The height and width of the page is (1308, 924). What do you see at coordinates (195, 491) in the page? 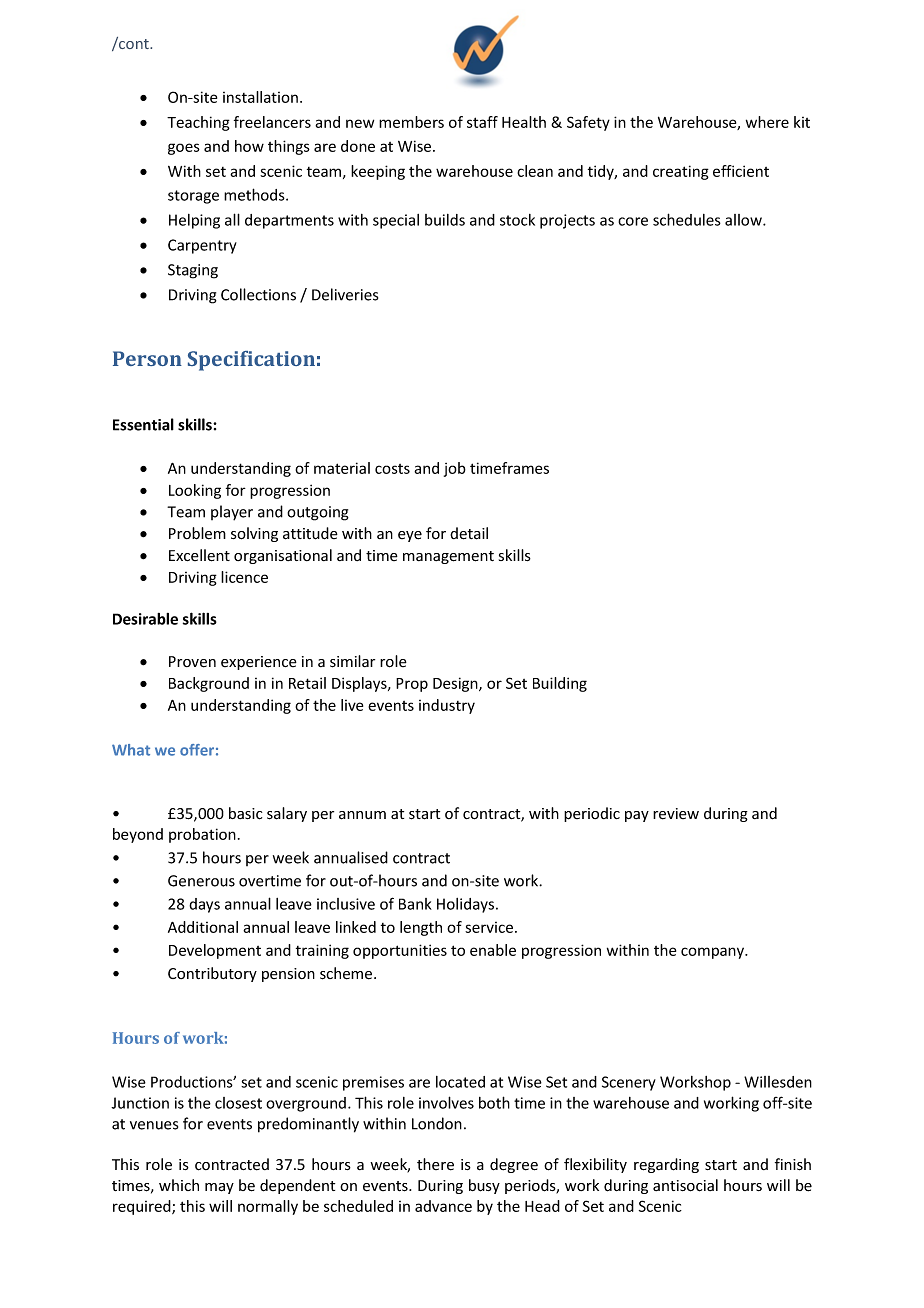
I see `Looking` at bounding box center [195, 491].
